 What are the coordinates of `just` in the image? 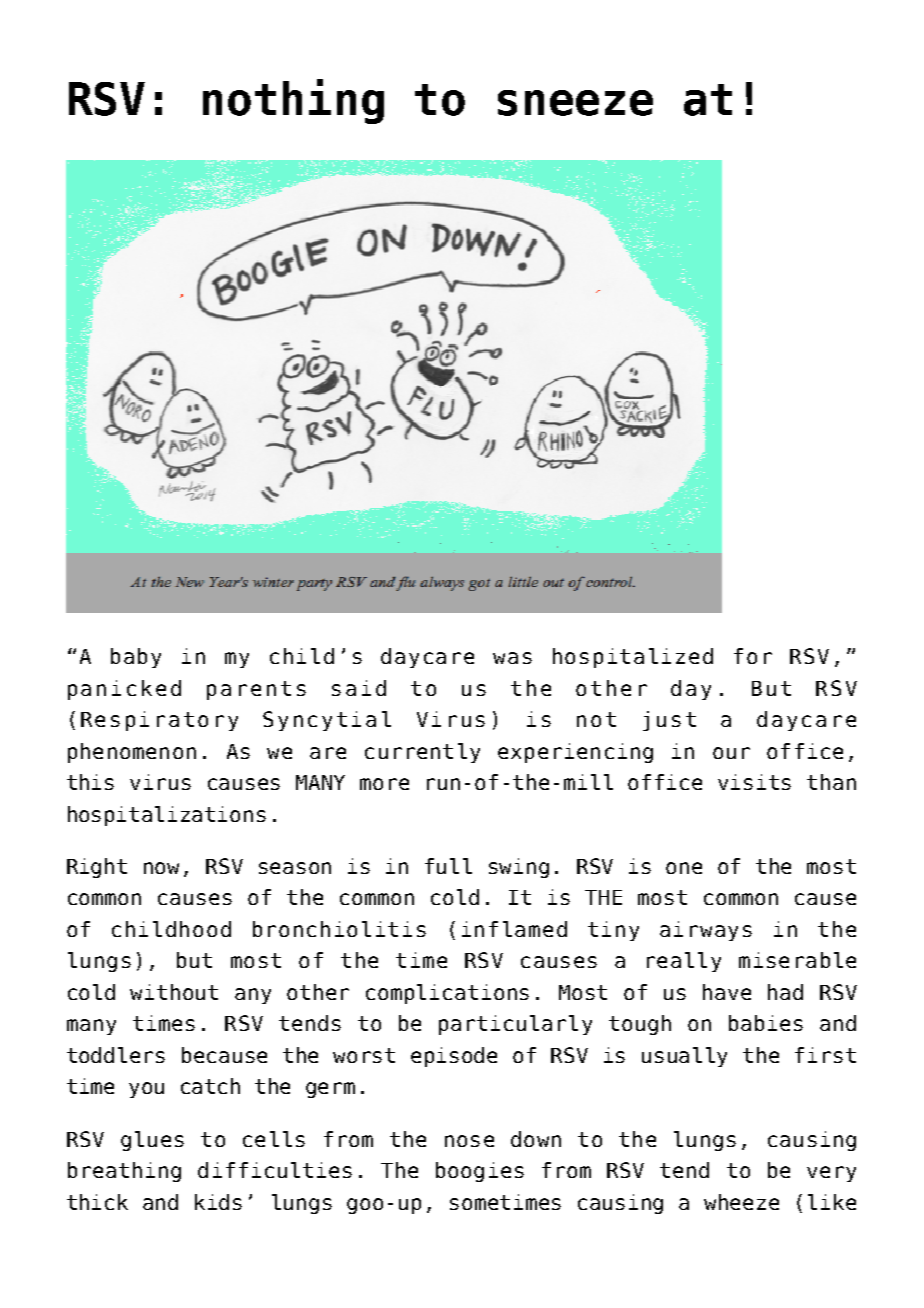 It's located at (669, 721).
